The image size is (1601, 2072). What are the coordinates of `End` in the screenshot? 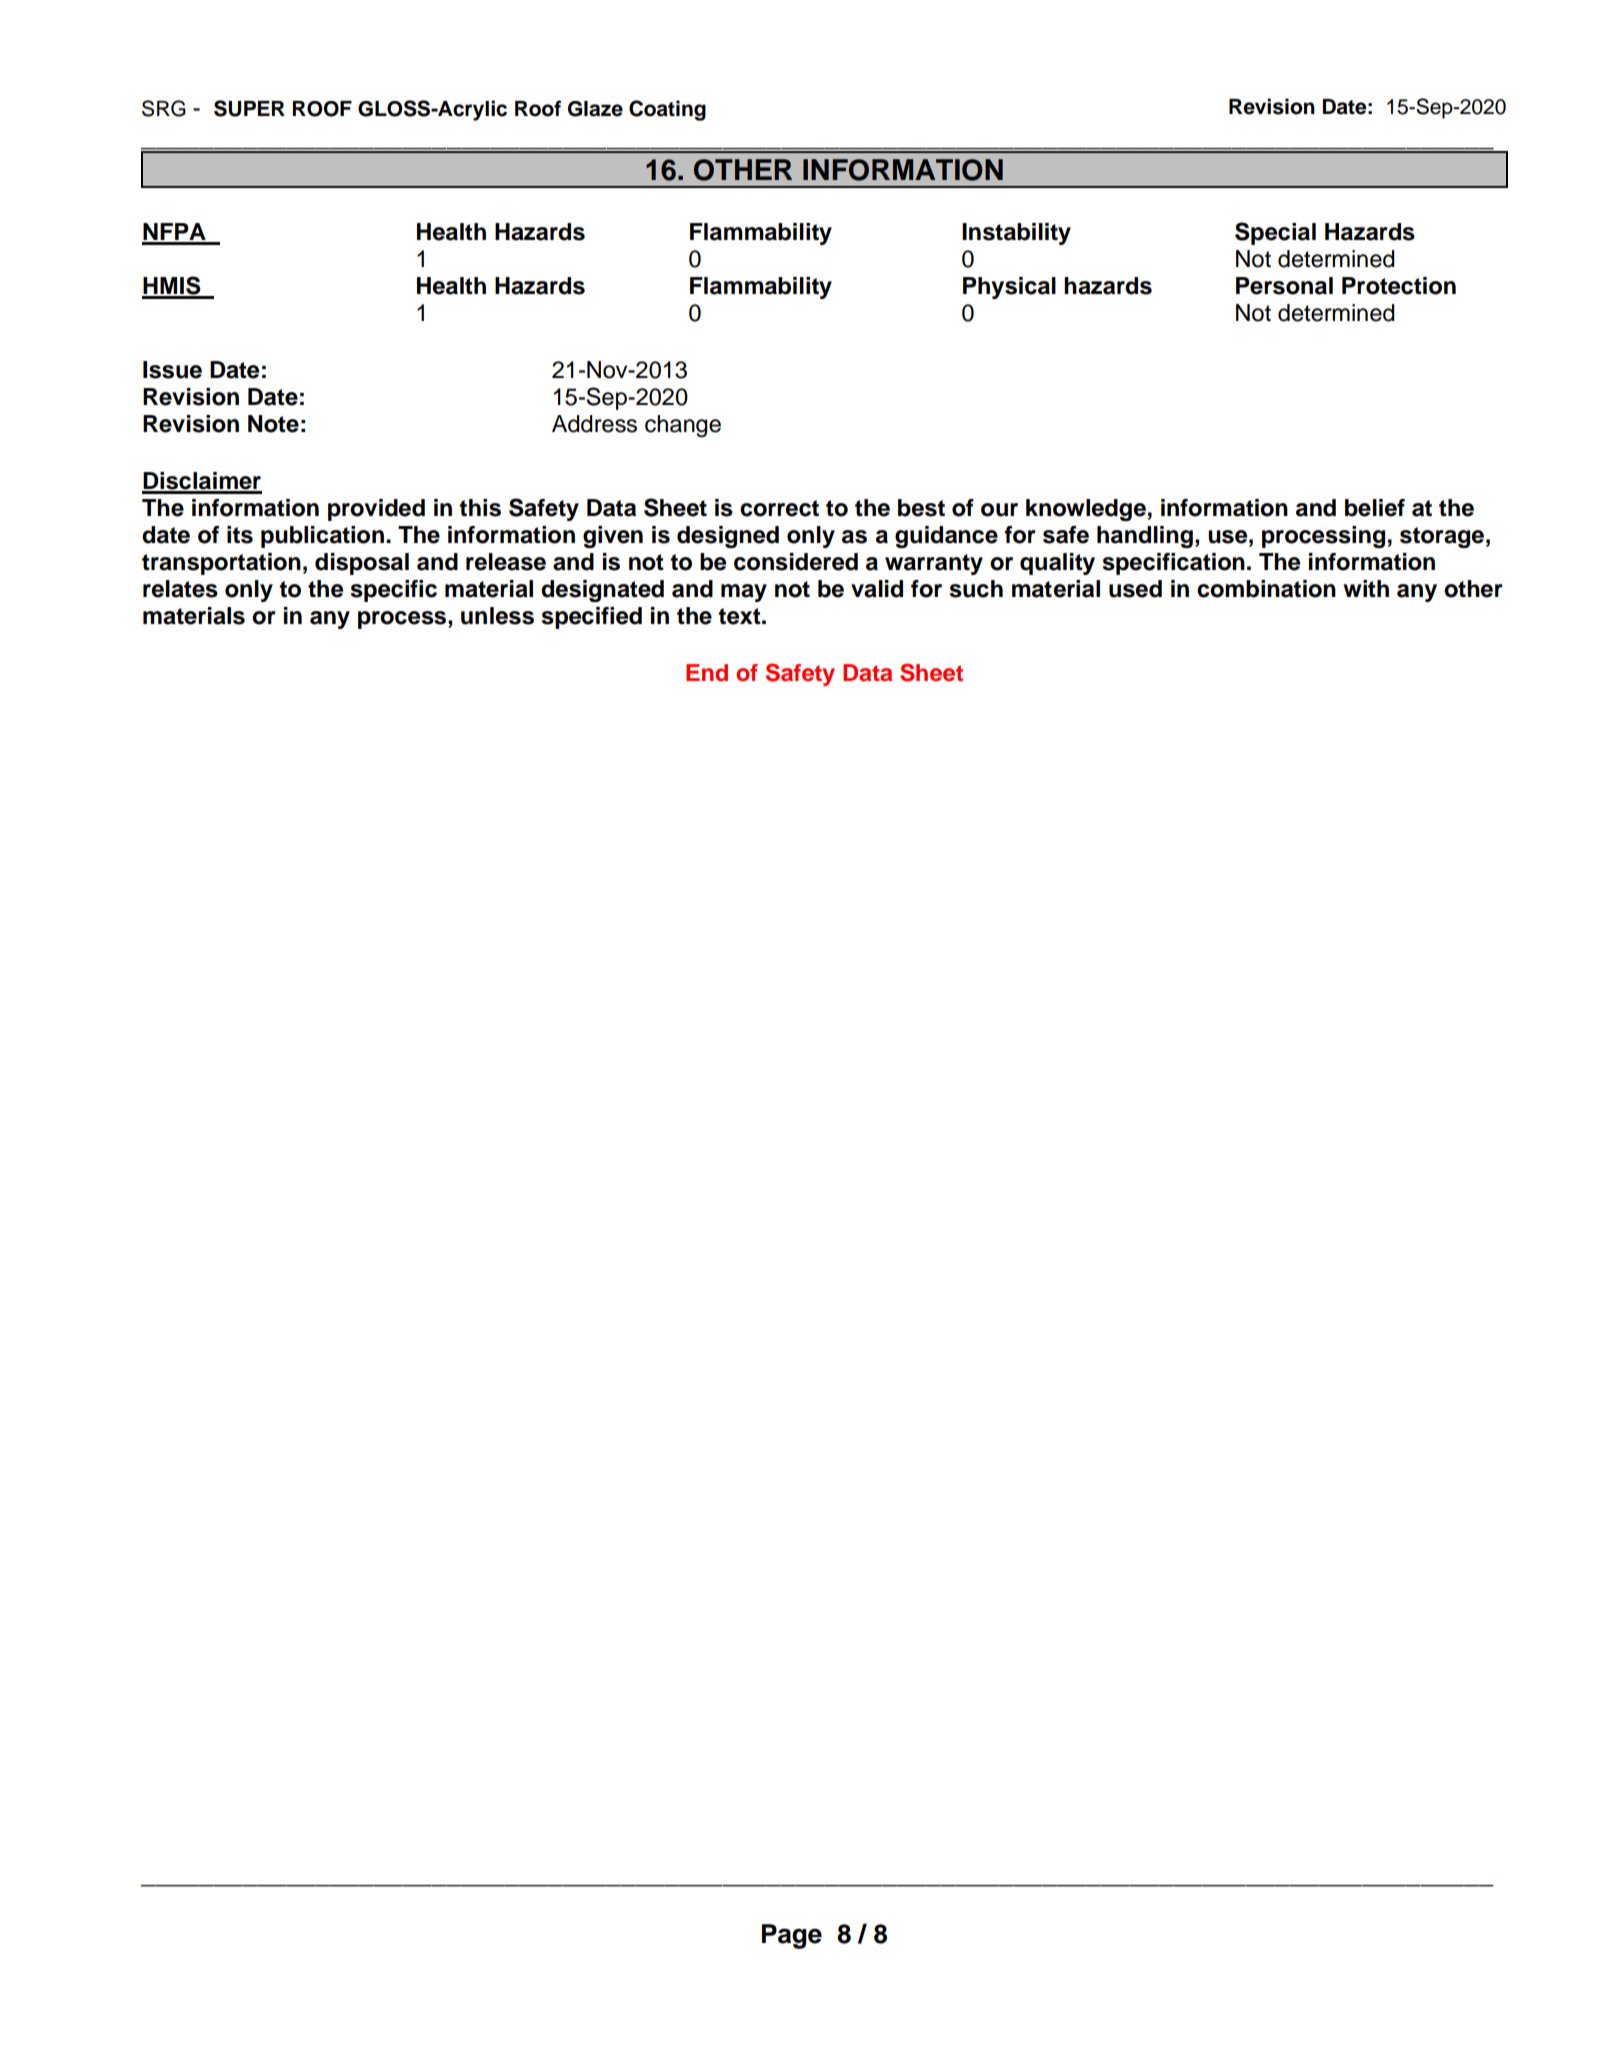 It's located at (707, 673).
